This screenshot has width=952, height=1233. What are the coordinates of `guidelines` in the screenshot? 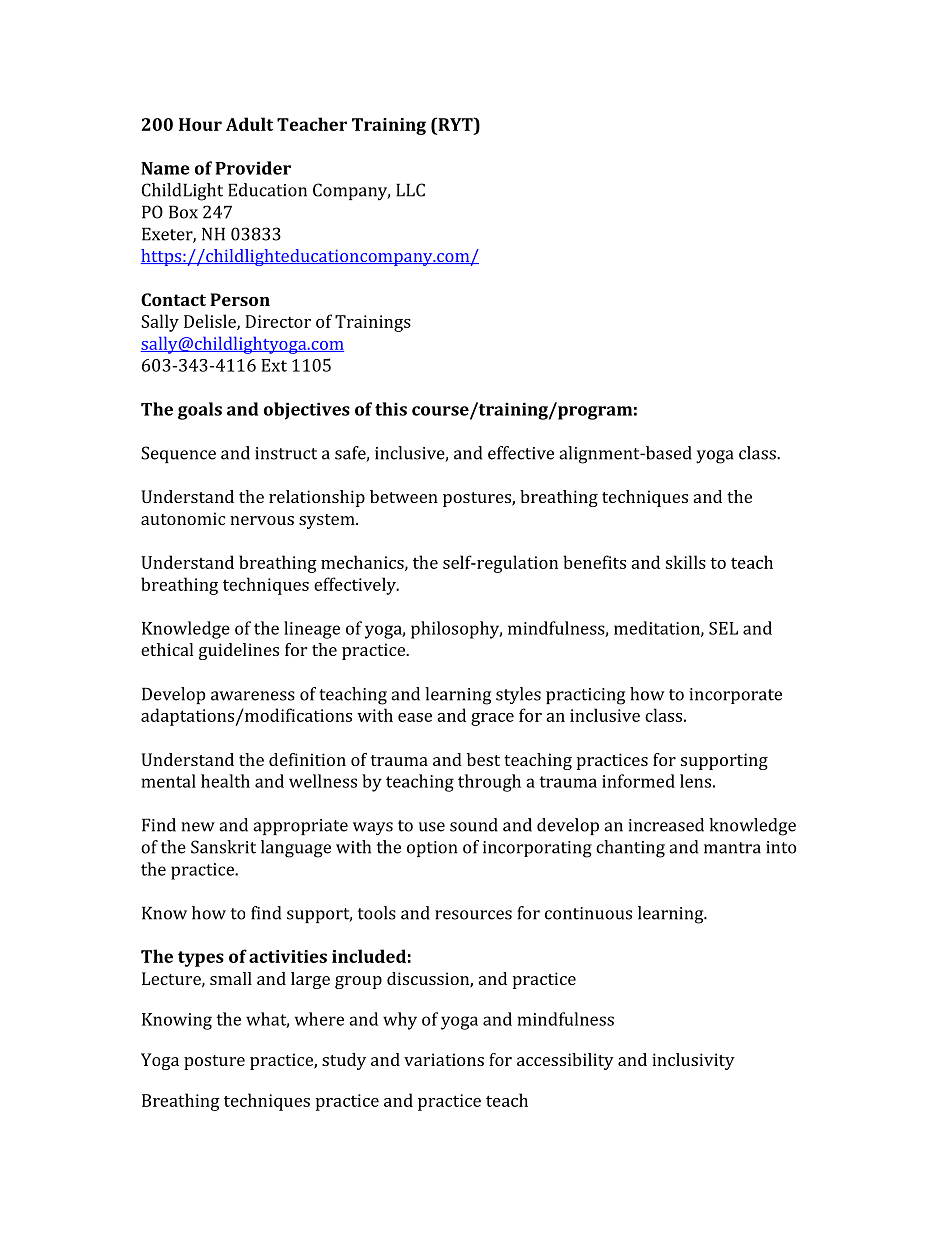 It's located at (239, 651).
